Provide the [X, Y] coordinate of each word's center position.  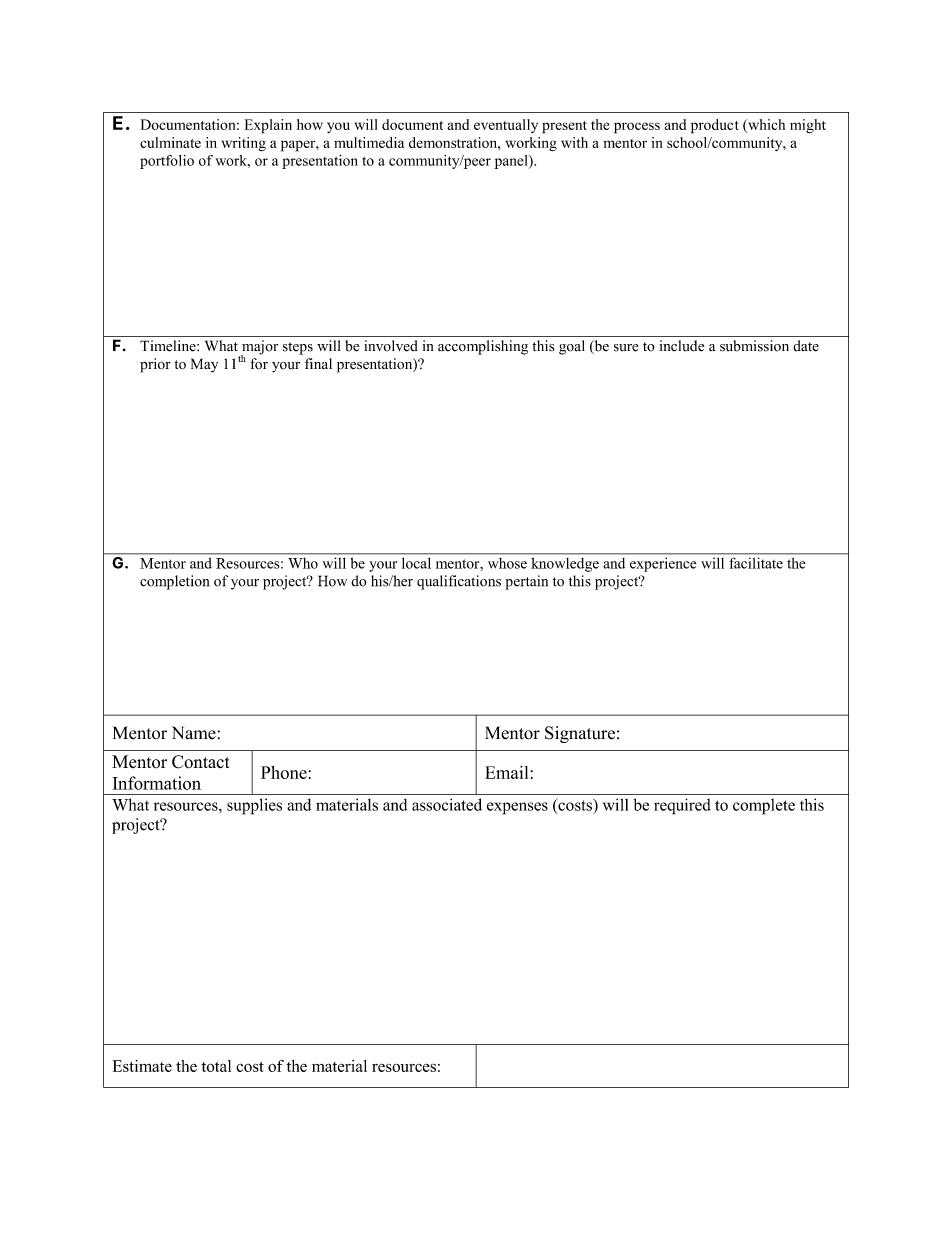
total [216, 1066]
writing [243, 144]
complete [764, 806]
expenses [517, 808]
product [715, 126]
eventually [506, 126]
